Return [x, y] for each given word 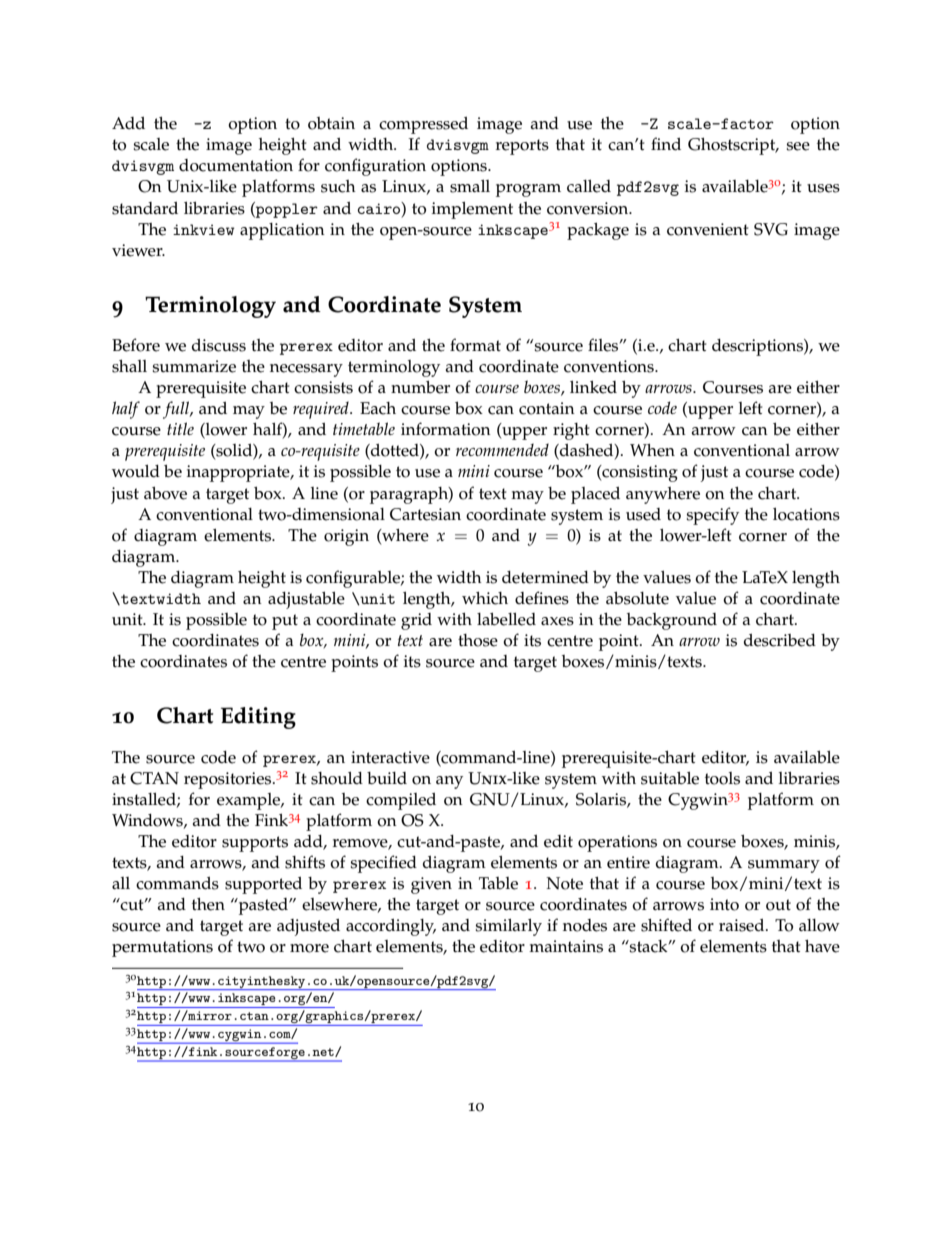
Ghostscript [733, 146]
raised [743, 925]
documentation [236, 165]
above [165, 493]
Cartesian [425, 514]
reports [522, 147]
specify [712, 516]
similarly [508, 927]
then [208, 904]
